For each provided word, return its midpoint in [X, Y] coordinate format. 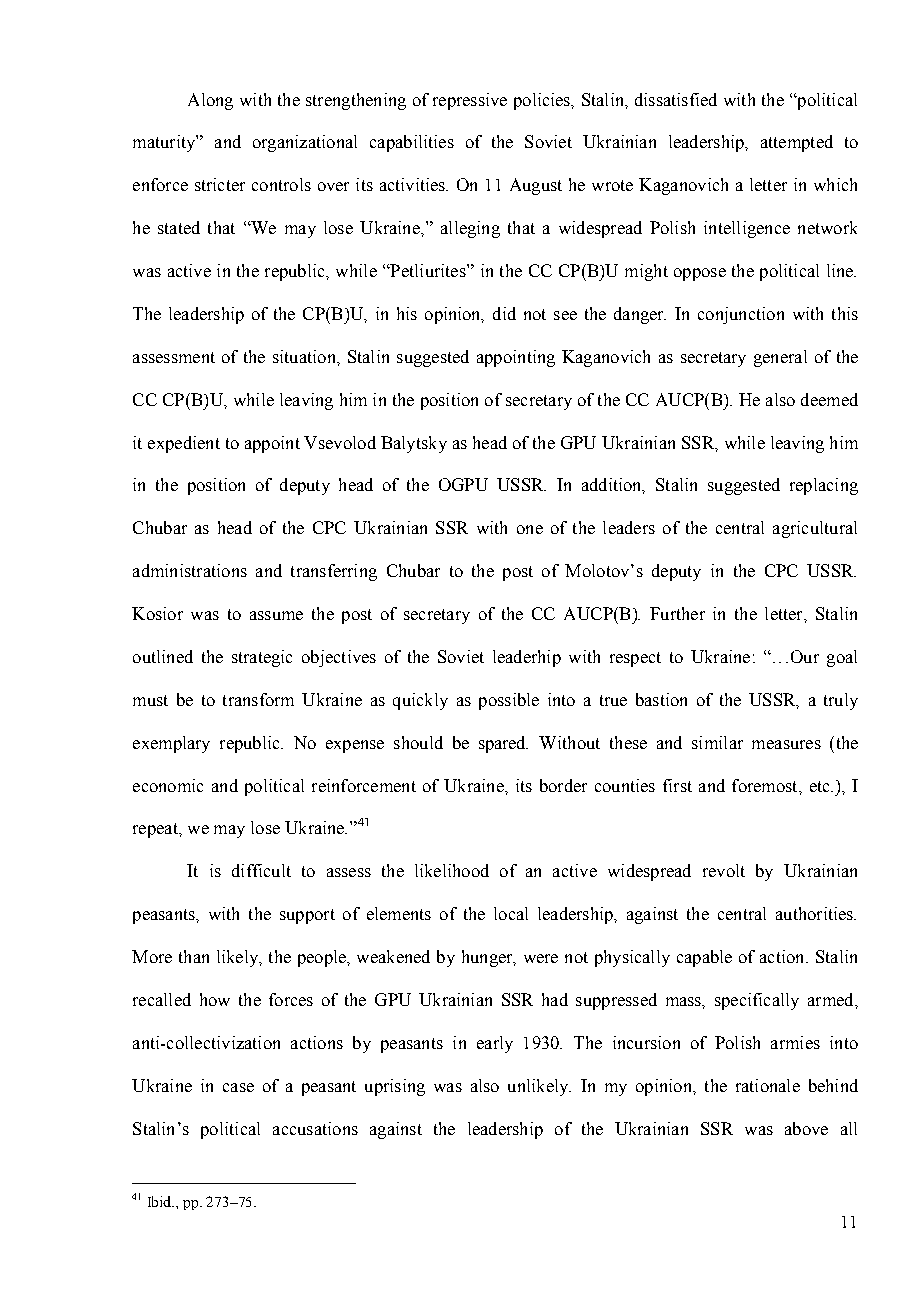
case [238, 1087]
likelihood [452, 870]
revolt [724, 870]
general [780, 358]
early [495, 1044]
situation [305, 356]
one [530, 529]
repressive [470, 101]
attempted [797, 143]
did [504, 313]
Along [210, 101]
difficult [261, 870]
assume [276, 615]
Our [805, 656]
